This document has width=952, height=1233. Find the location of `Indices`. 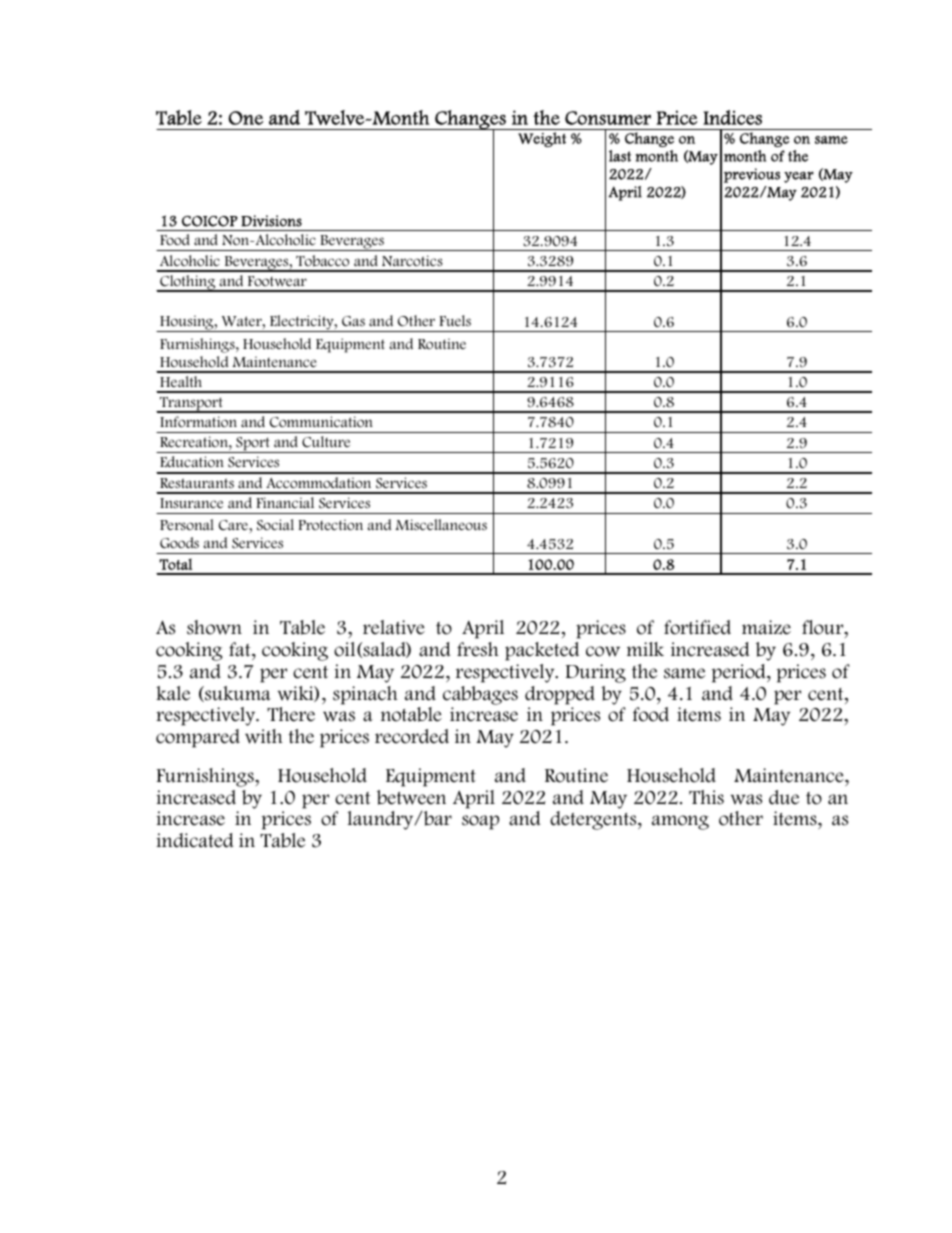

Indices is located at coordinates (732, 117).
